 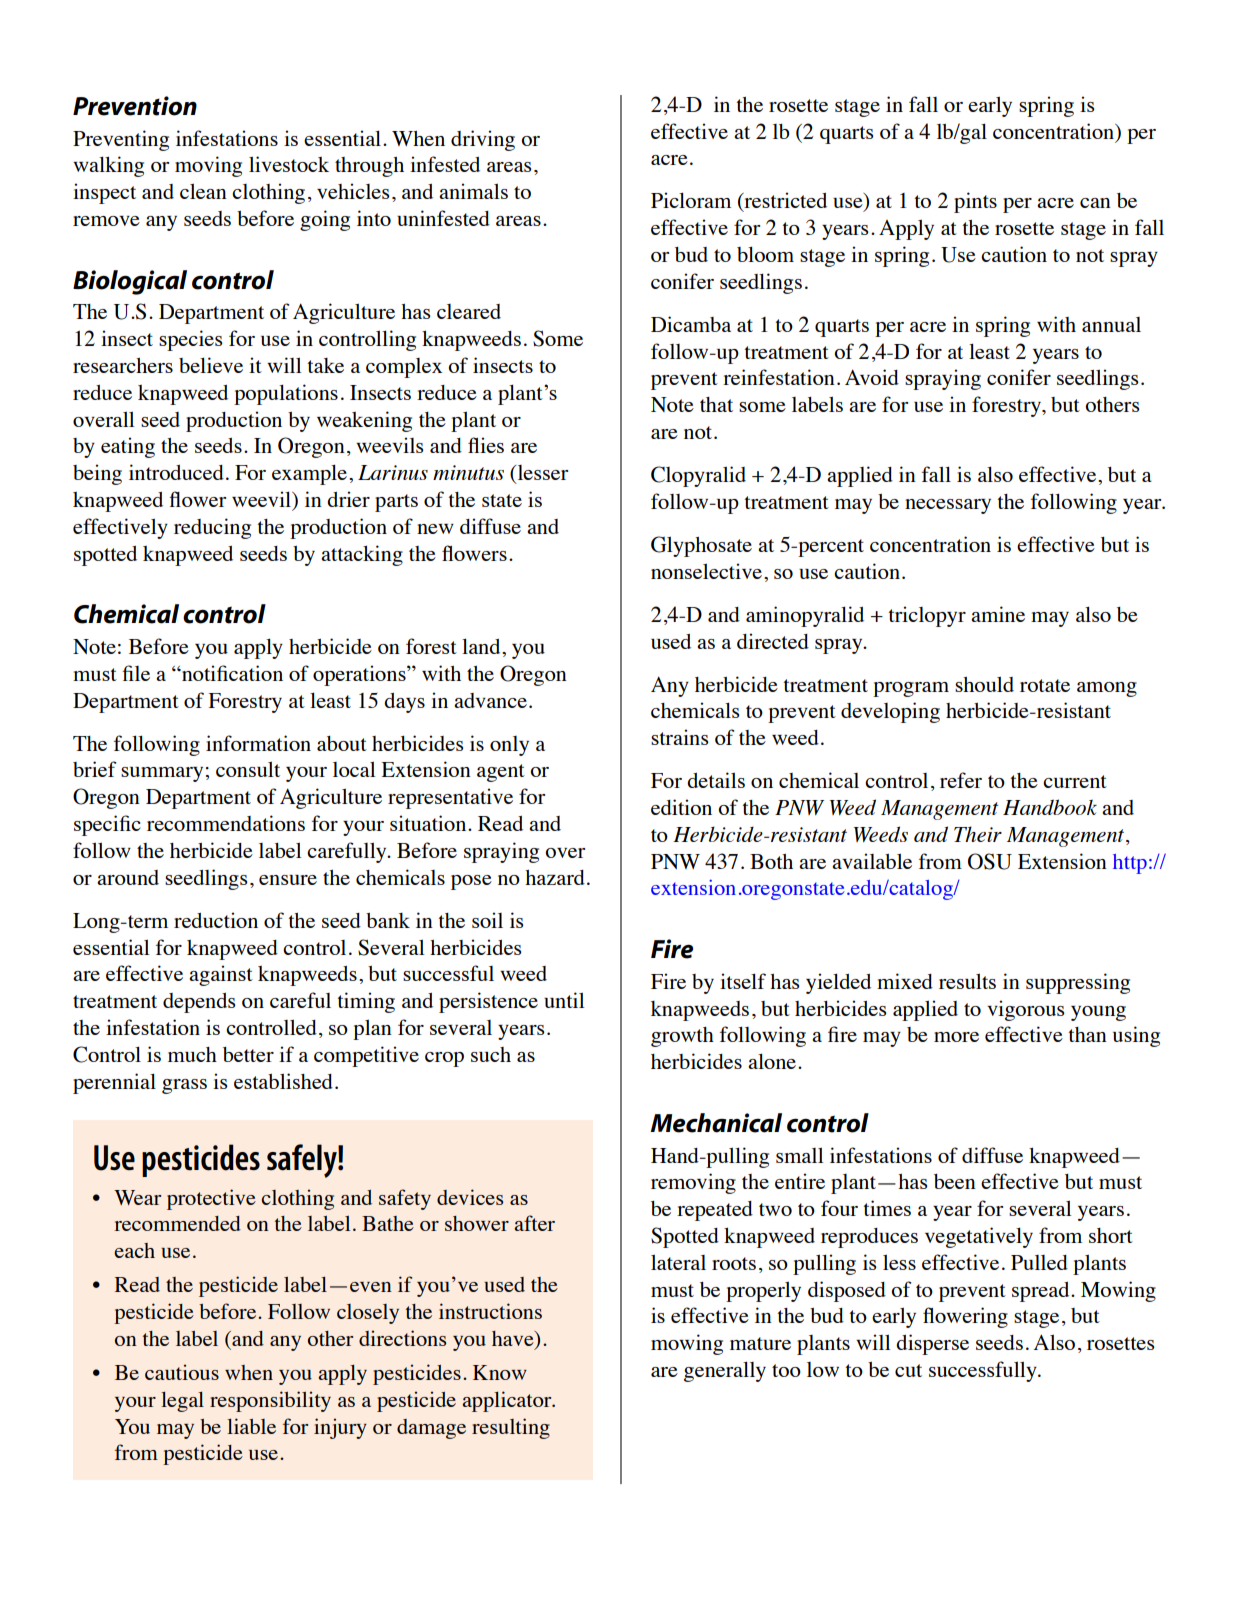 I want to click on applicator, so click(x=508, y=1401).
